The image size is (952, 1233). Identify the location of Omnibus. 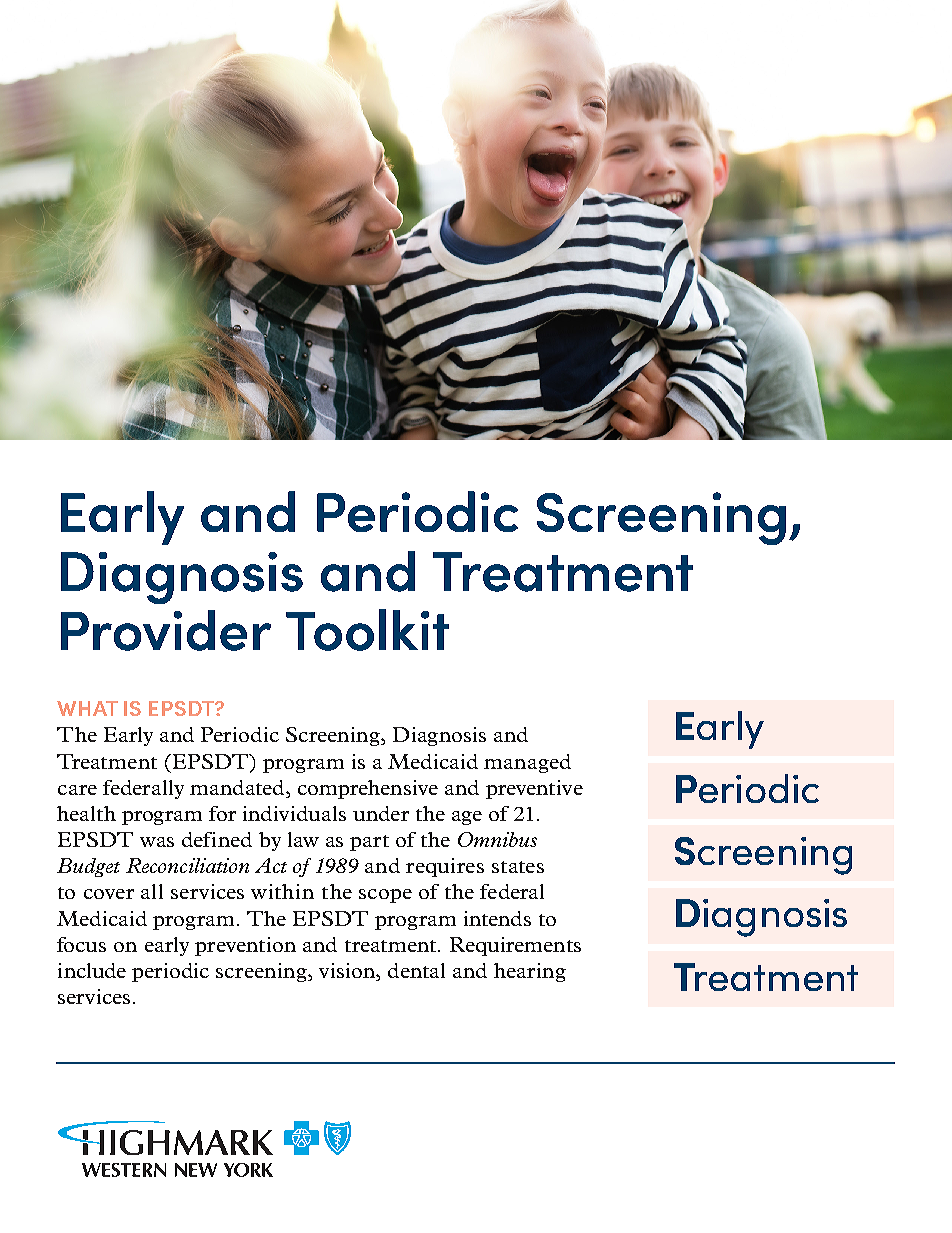
(497, 839).
